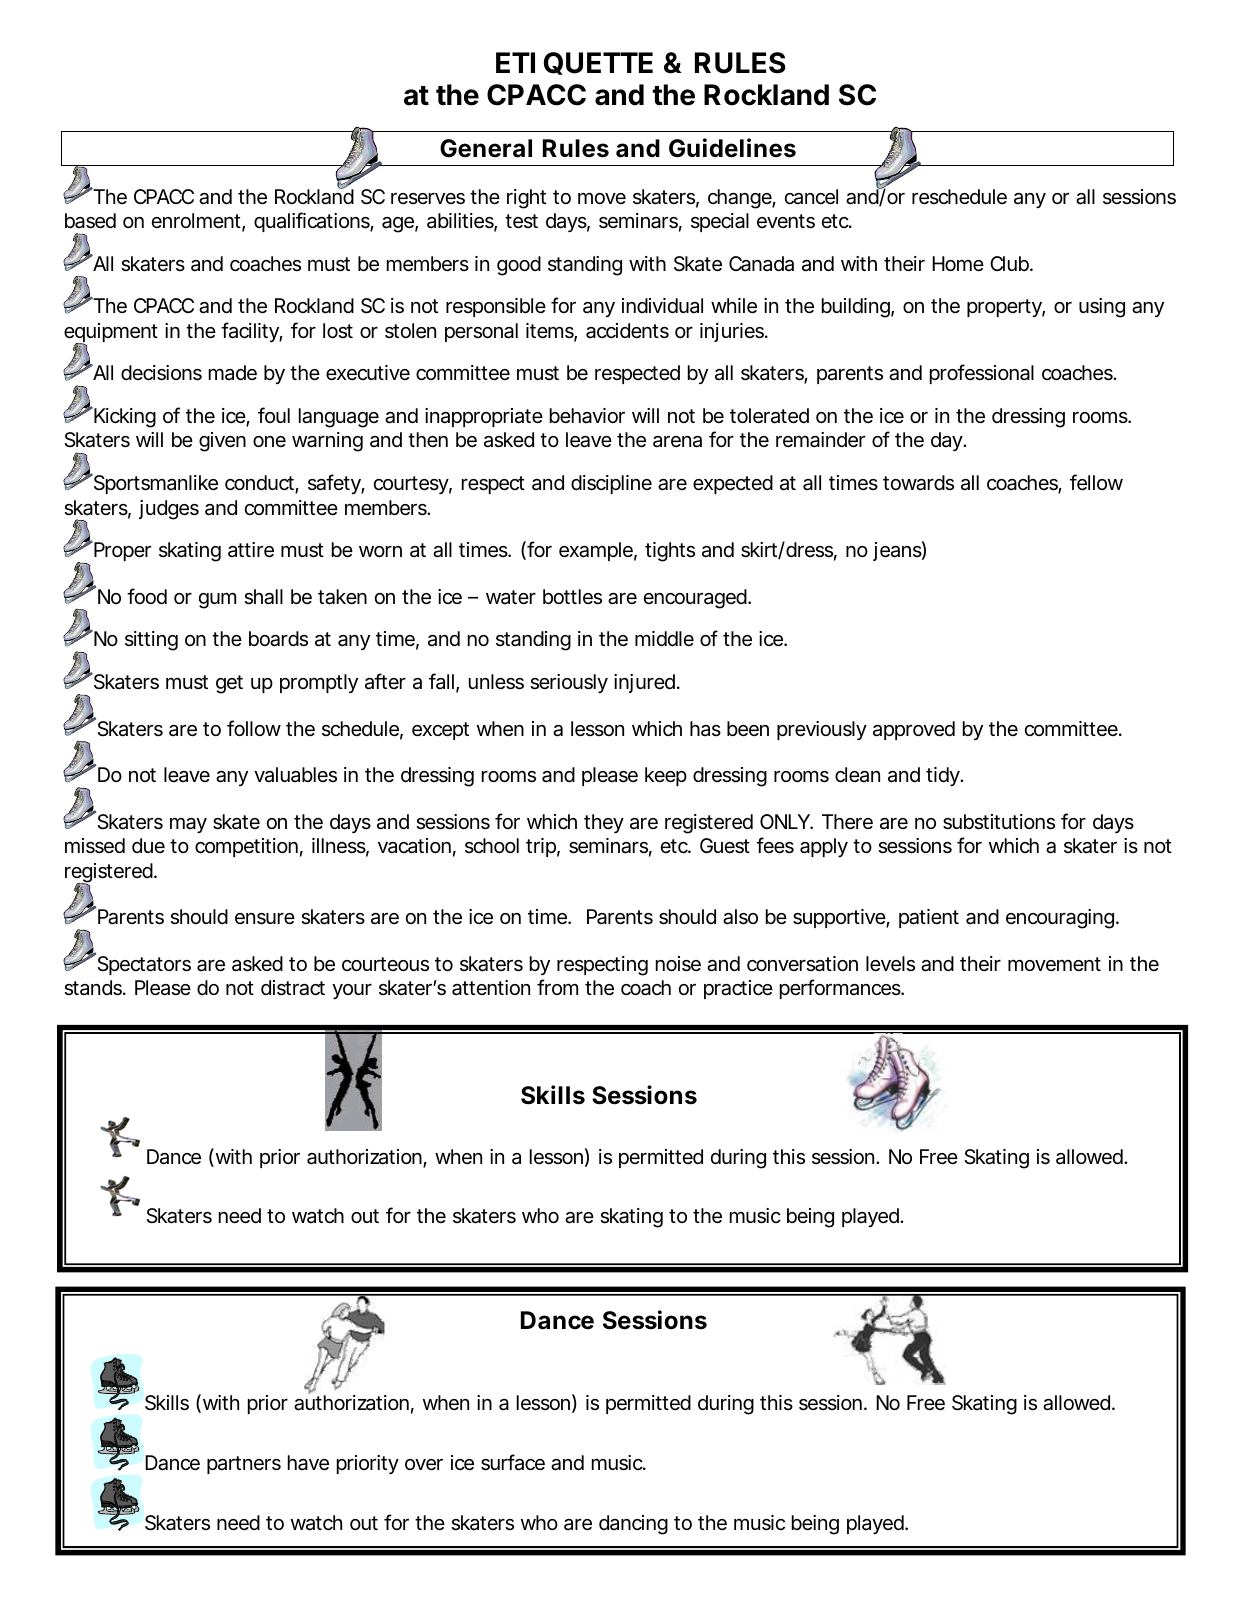 Image resolution: width=1235 pixels, height=1598 pixels. What do you see at coordinates (841, 989) in the screenshot?
I see `performances` at bounding box center [841, 989].
